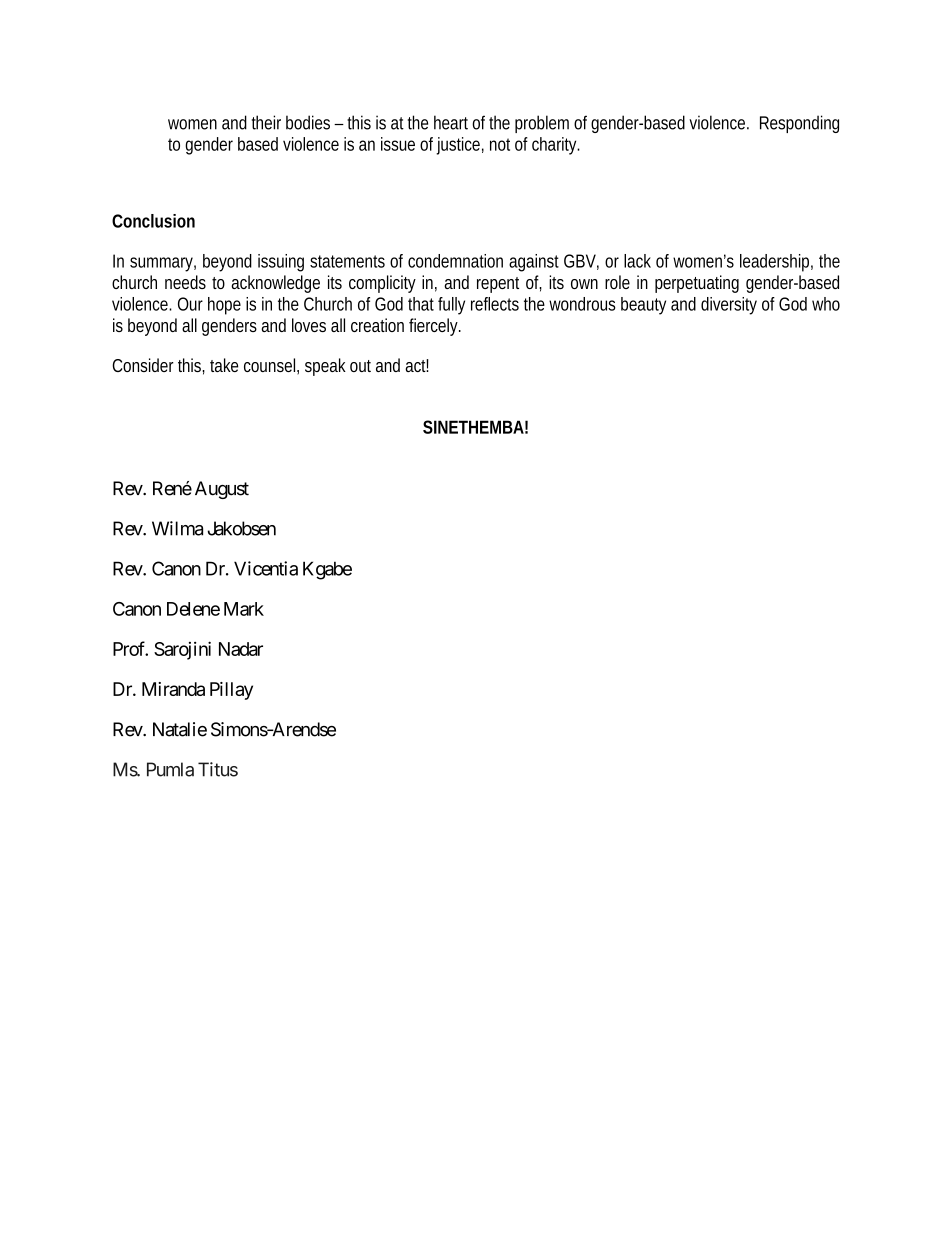 The image size is (952, 1233). What do you see at coordinates (500, 144) in the screenshot?
I see `not` at bounding box center [500, 144].
